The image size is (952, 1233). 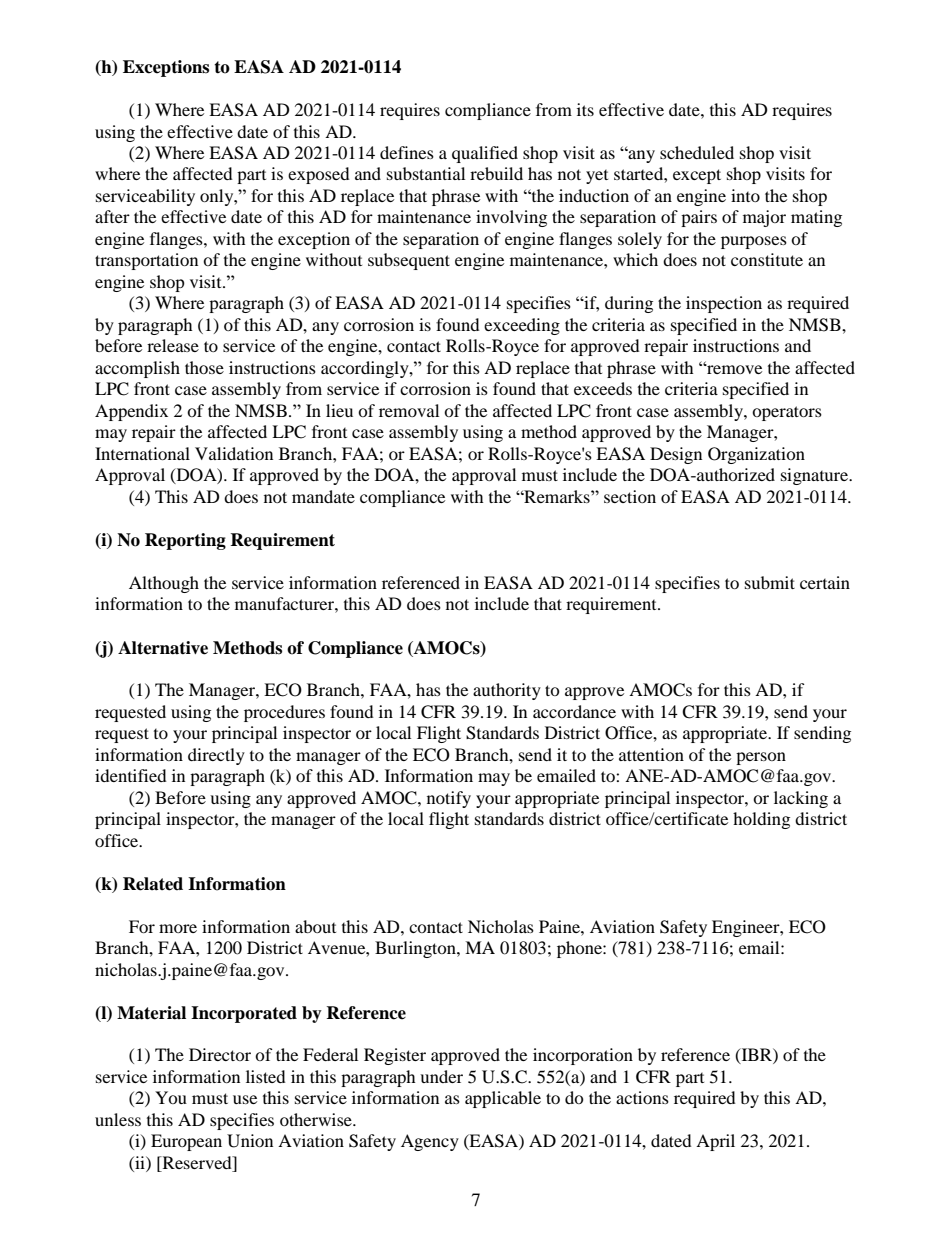 I want to click on Agency, so click(x=430, y=1142).
